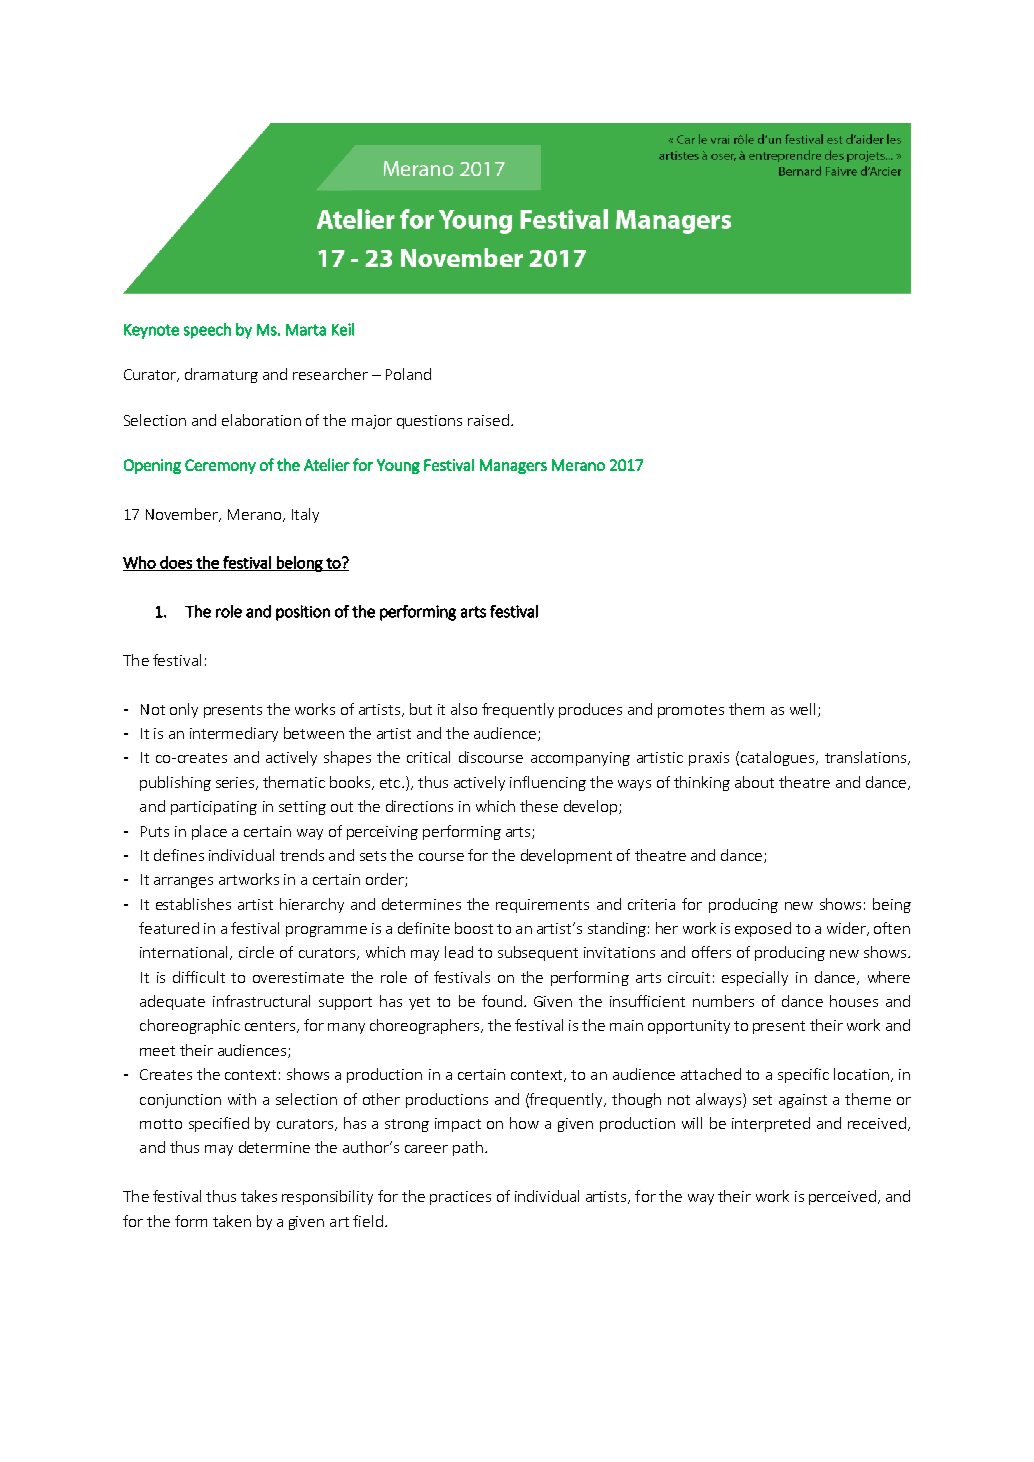  What do you see at coordinates (763, 929) in the image?
I see `exposed` at bounding box center [763, 929].
